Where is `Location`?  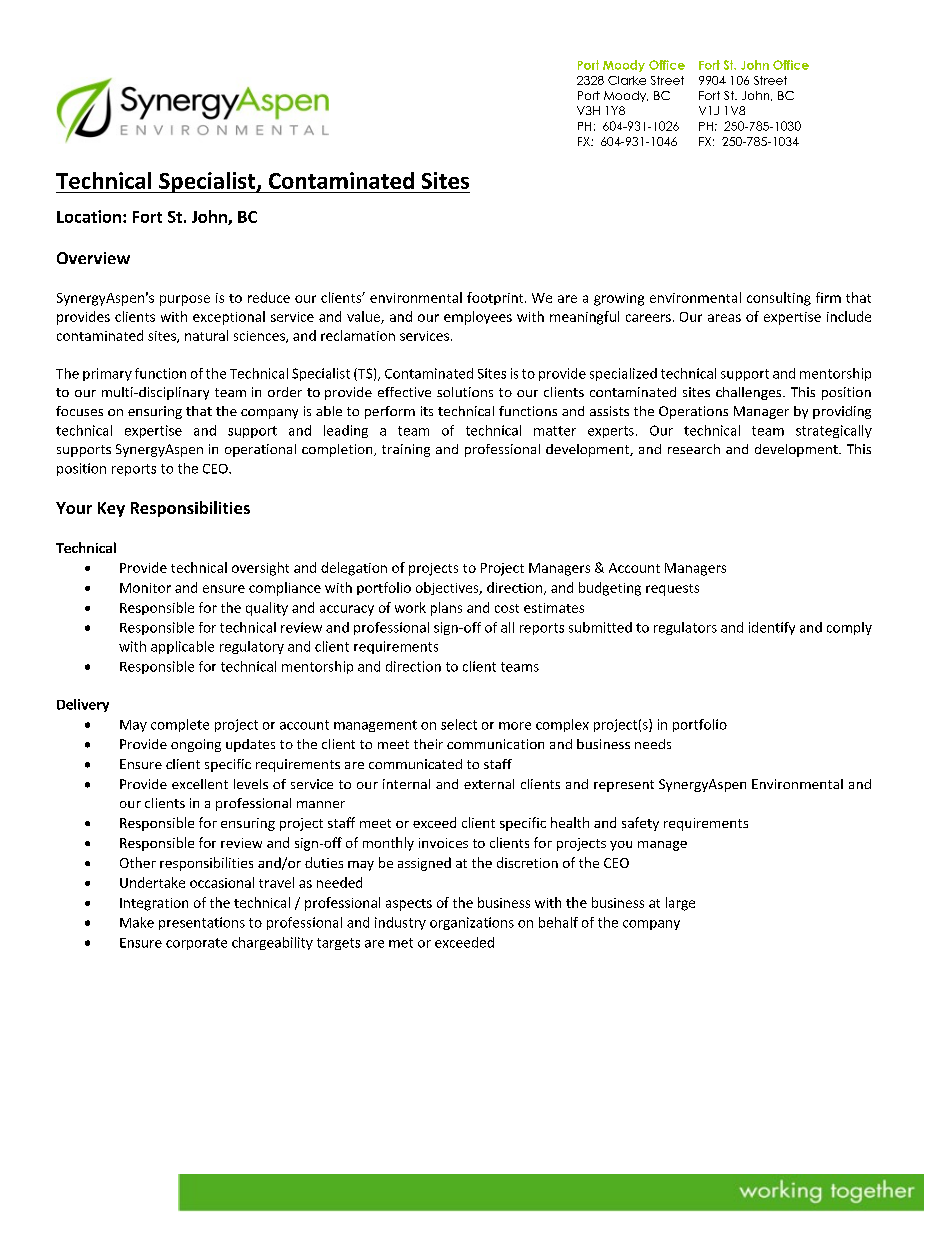
Location is located at coordinates (89, 216).
